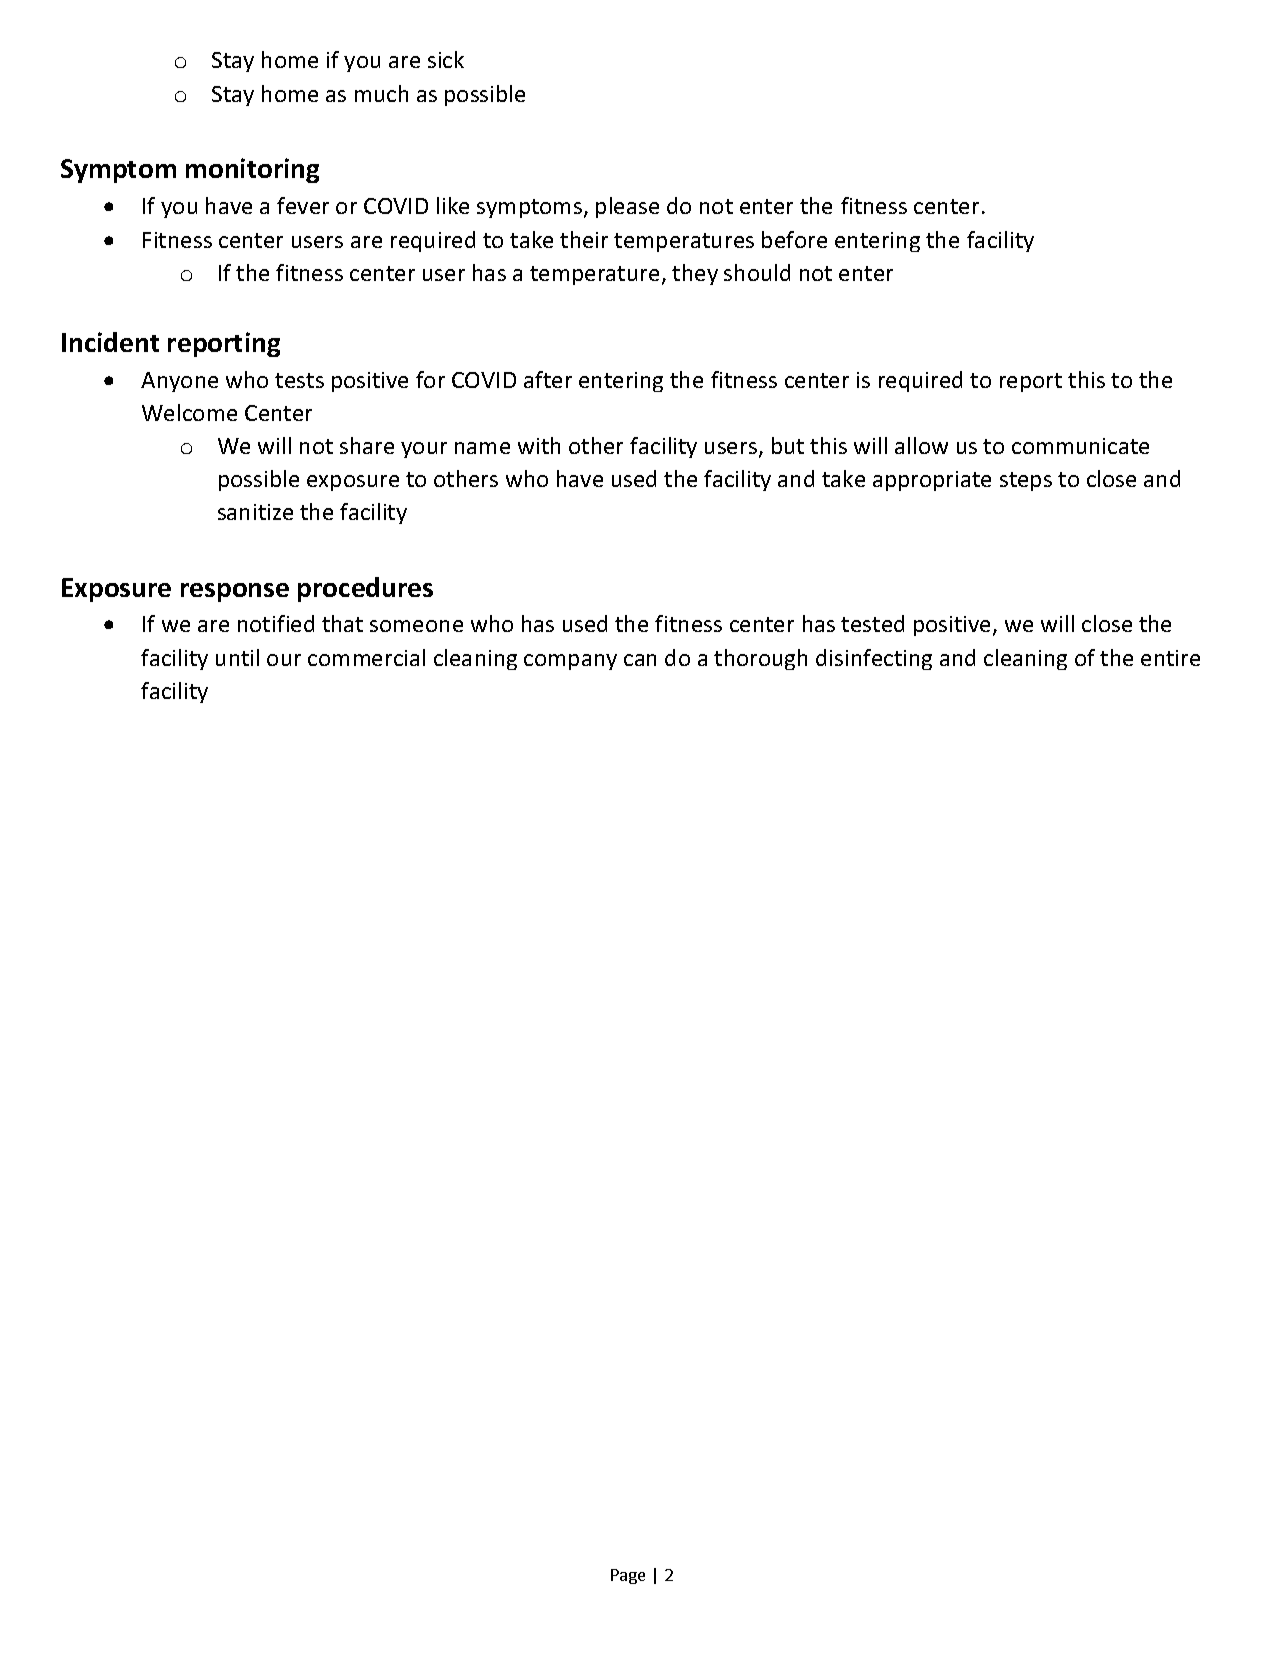 This image has width=1284, height=1662. I want to click on disinfecting, so click(874, 659).
